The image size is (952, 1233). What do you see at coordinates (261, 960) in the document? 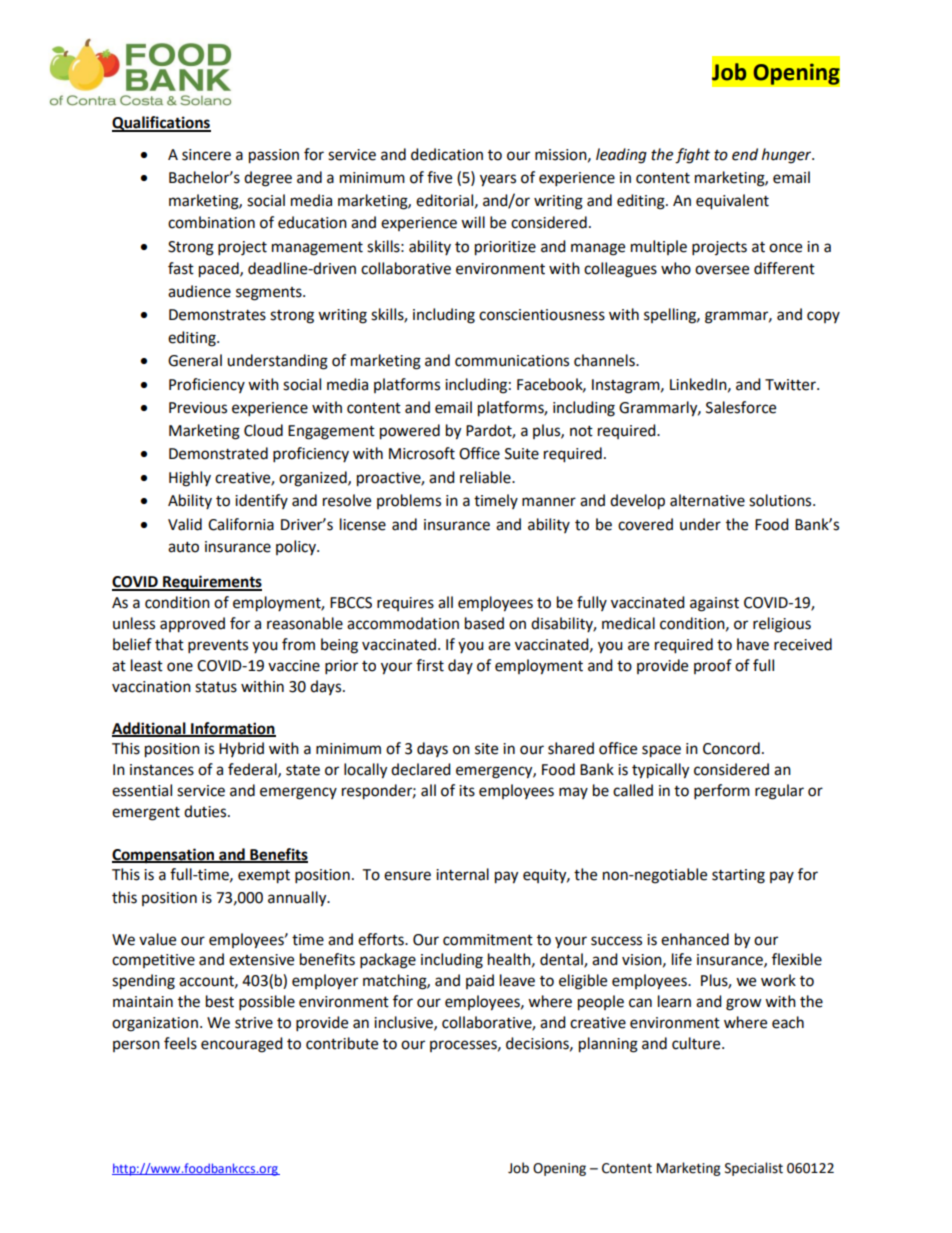
I see `extensive` at bounding box center [261, 960].
